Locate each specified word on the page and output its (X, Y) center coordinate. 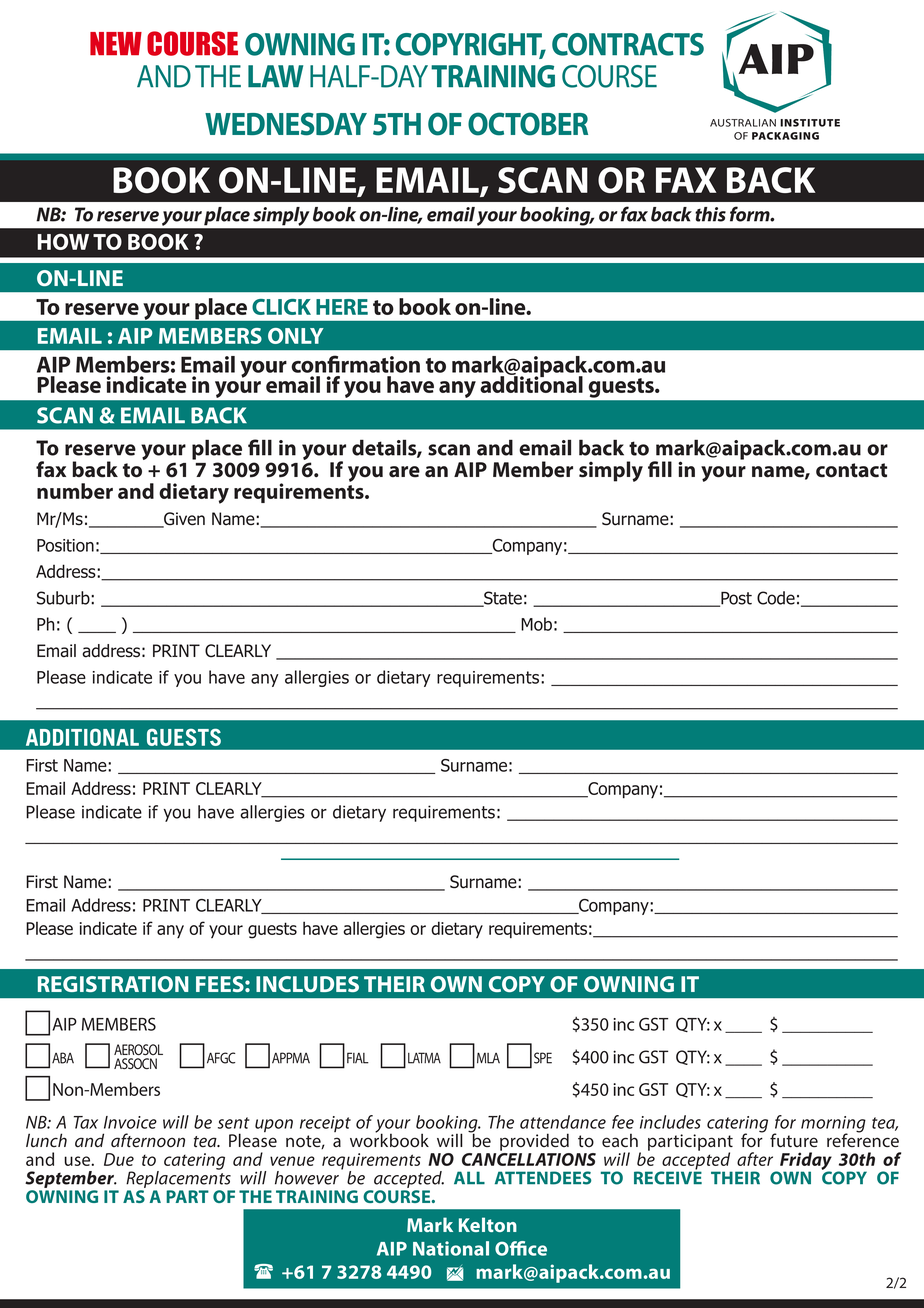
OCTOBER (528, 124)
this (710, 214)
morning (833, 1125)
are (404, 472)
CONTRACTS (628, 44)
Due (119, 1159)
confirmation (355, 364)
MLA (488, 1058)
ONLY (296, 336)
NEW (116, 43)
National (451, 1248)
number (75, 491)
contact (851, 470)
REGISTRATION (113, 984)
